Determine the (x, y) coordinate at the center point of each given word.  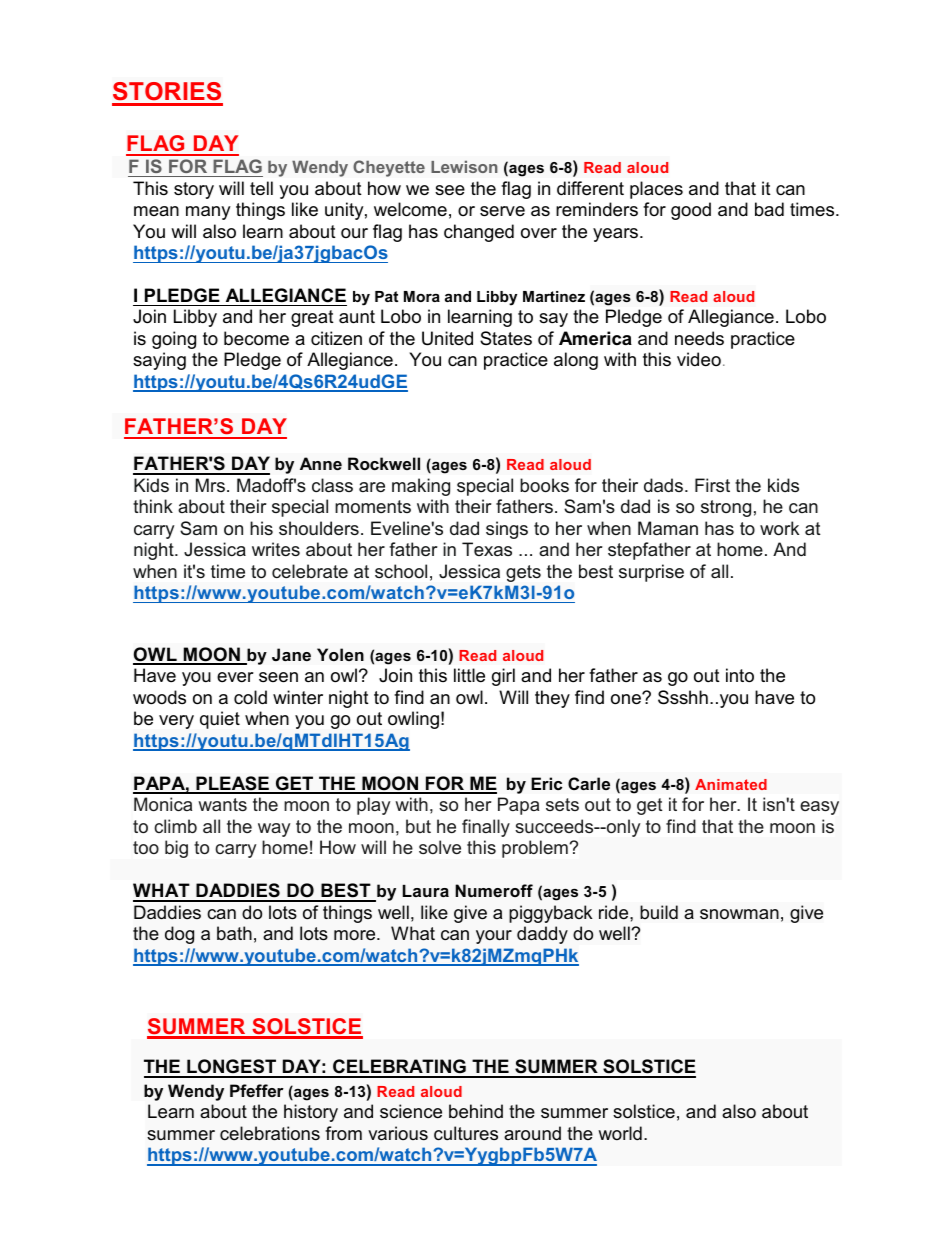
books (544, 485)
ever (235, 677)
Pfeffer (257, 1090)
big (176, 849)
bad (769, 209)
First (712, 485)
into (740, 675)
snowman (739, 914)
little (469, 675)
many (208, 213)
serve (502, 211)
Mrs (210, 485)
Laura (426, 891)
